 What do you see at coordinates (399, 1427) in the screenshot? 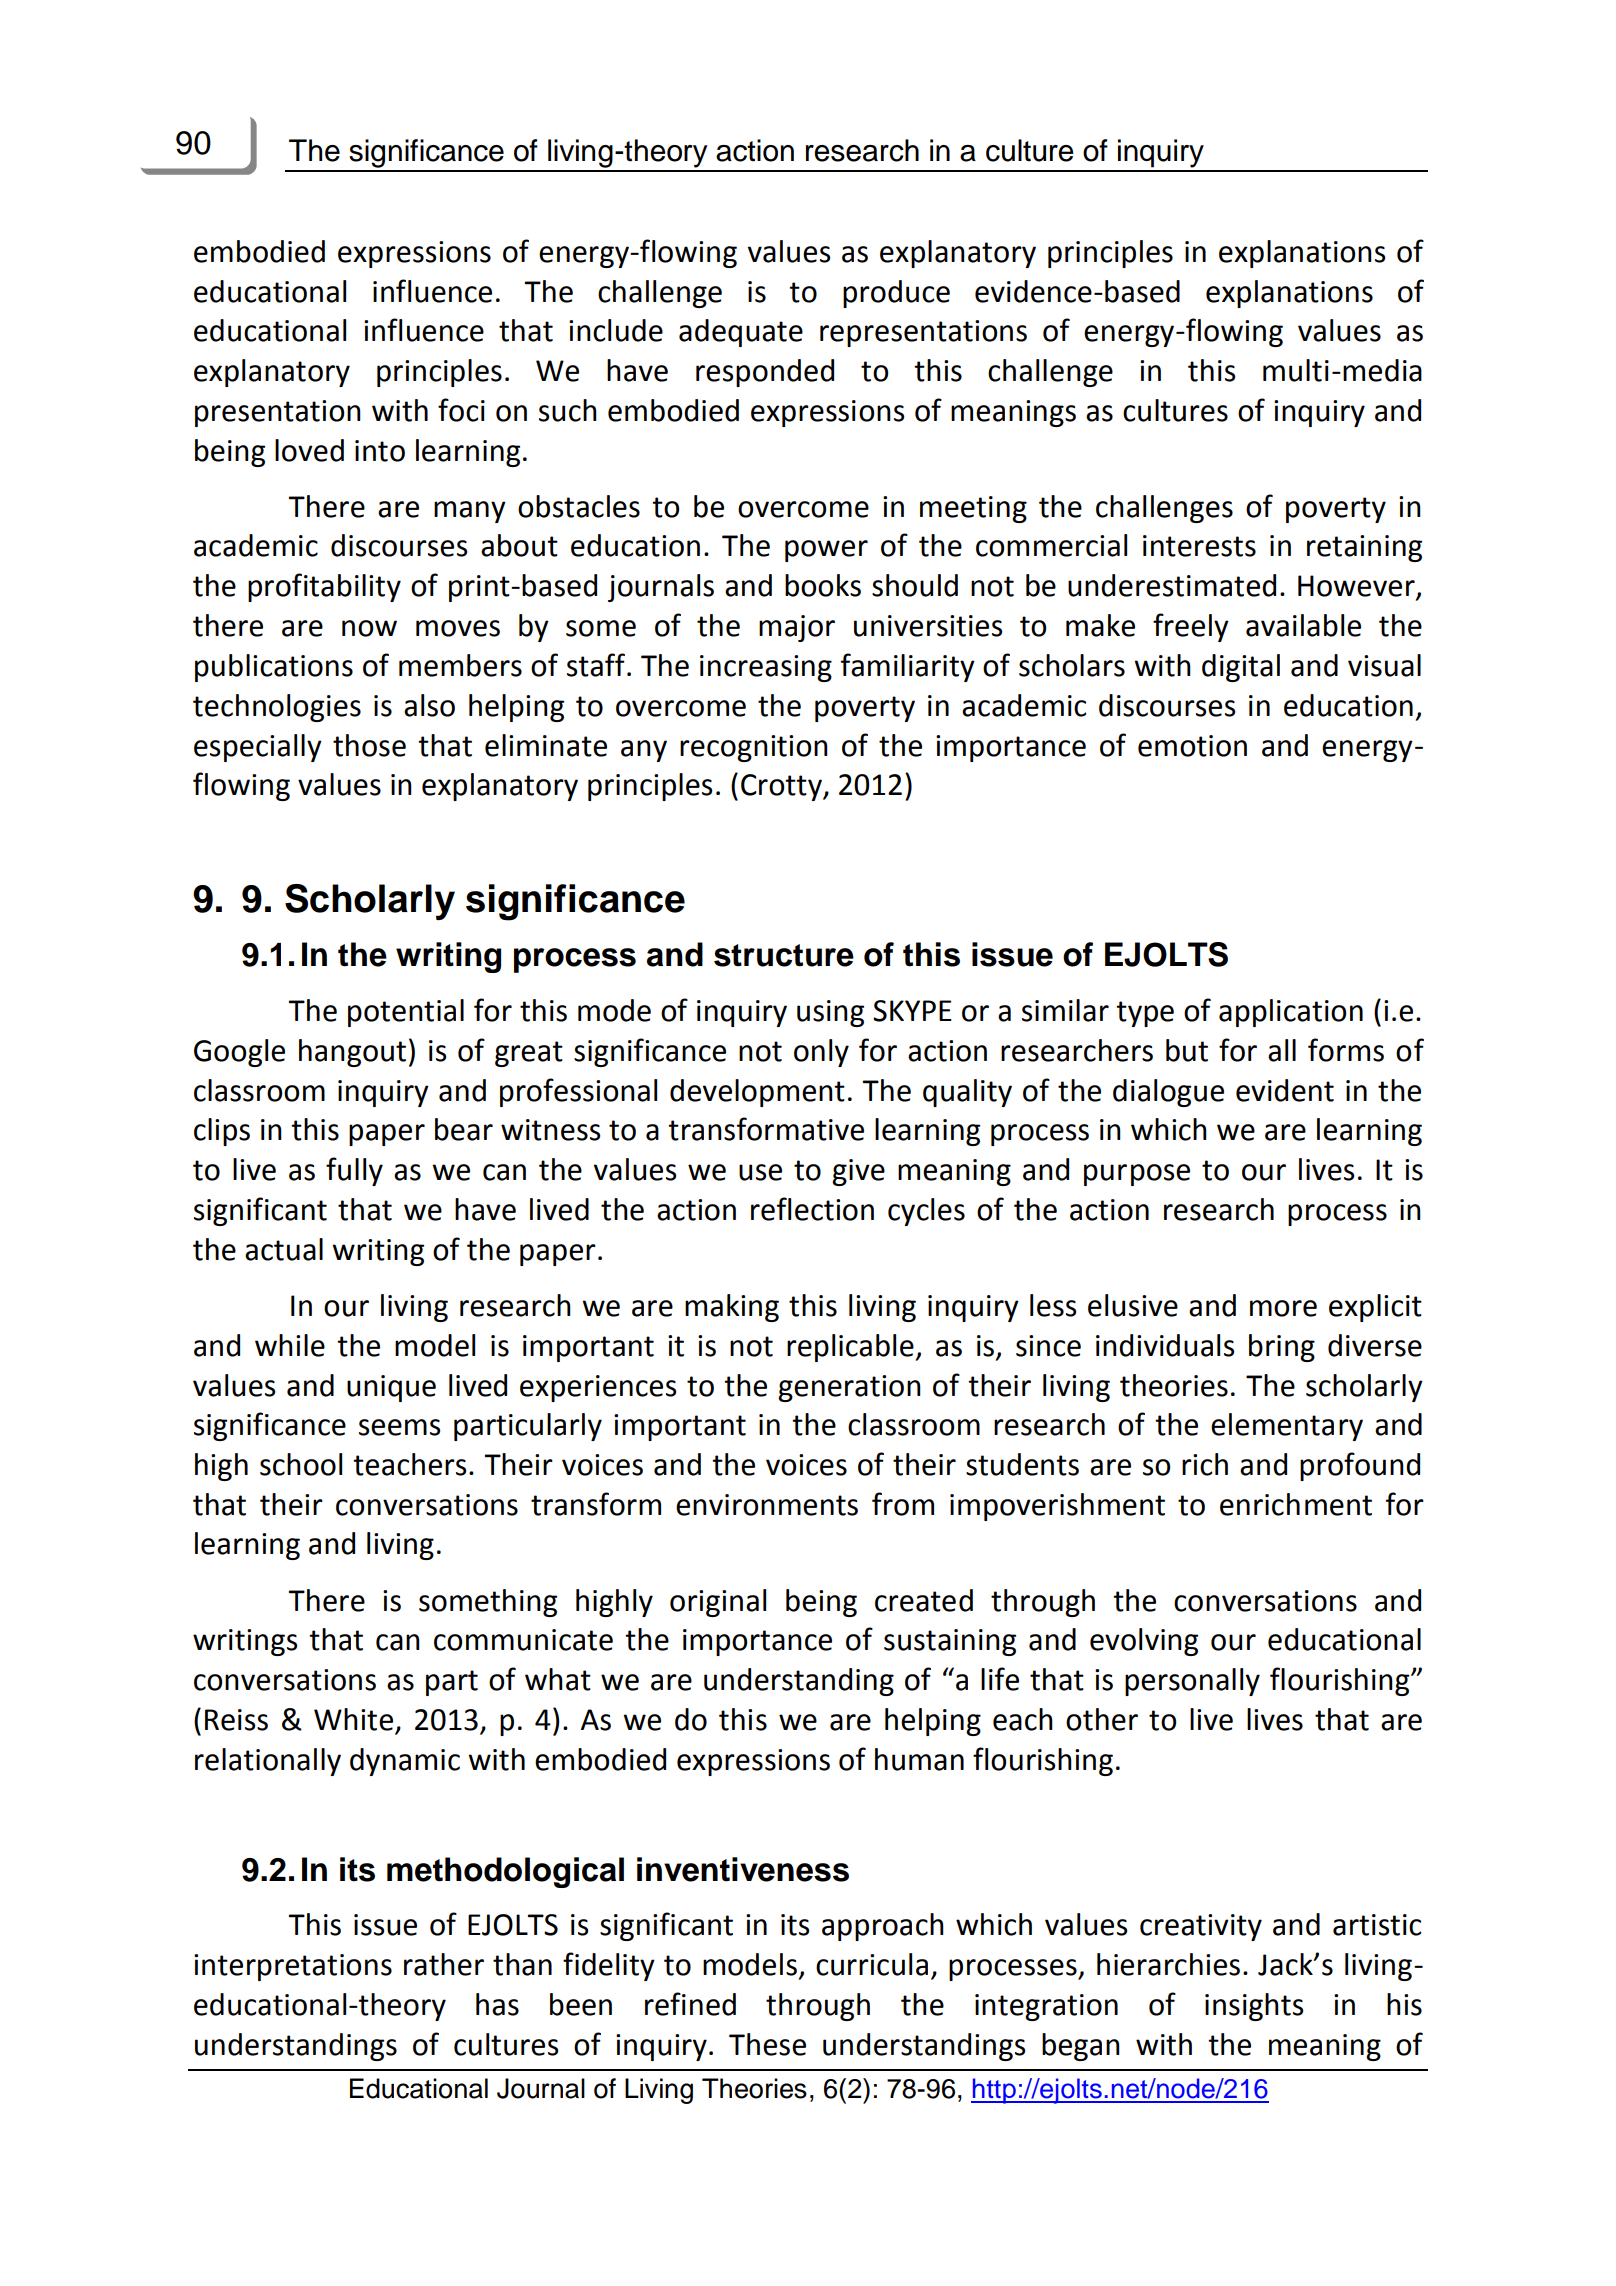
I see `seems` at bounding box center [399, 1427].
